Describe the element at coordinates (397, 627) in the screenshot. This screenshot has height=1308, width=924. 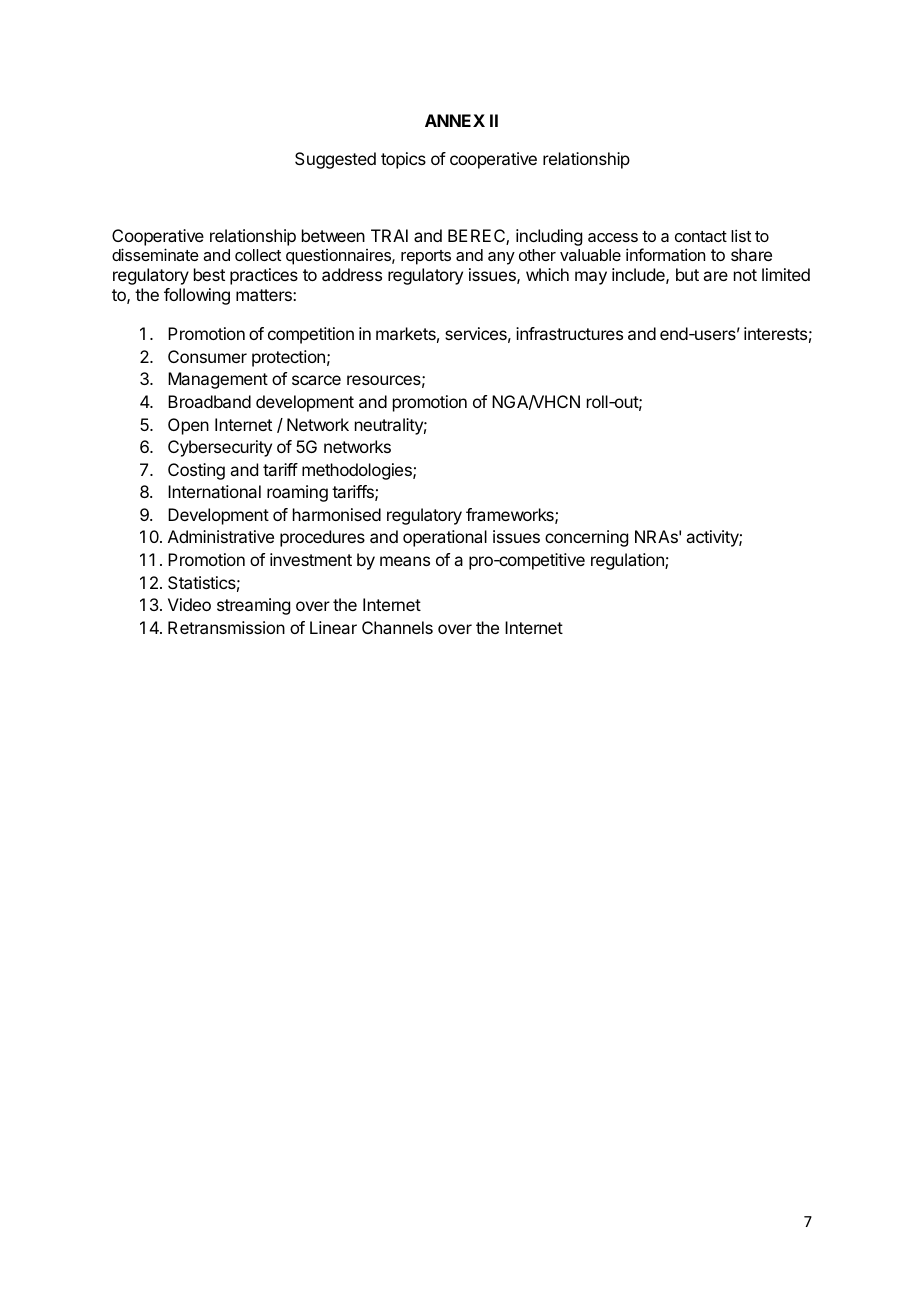
I see `Channels` at that location.
